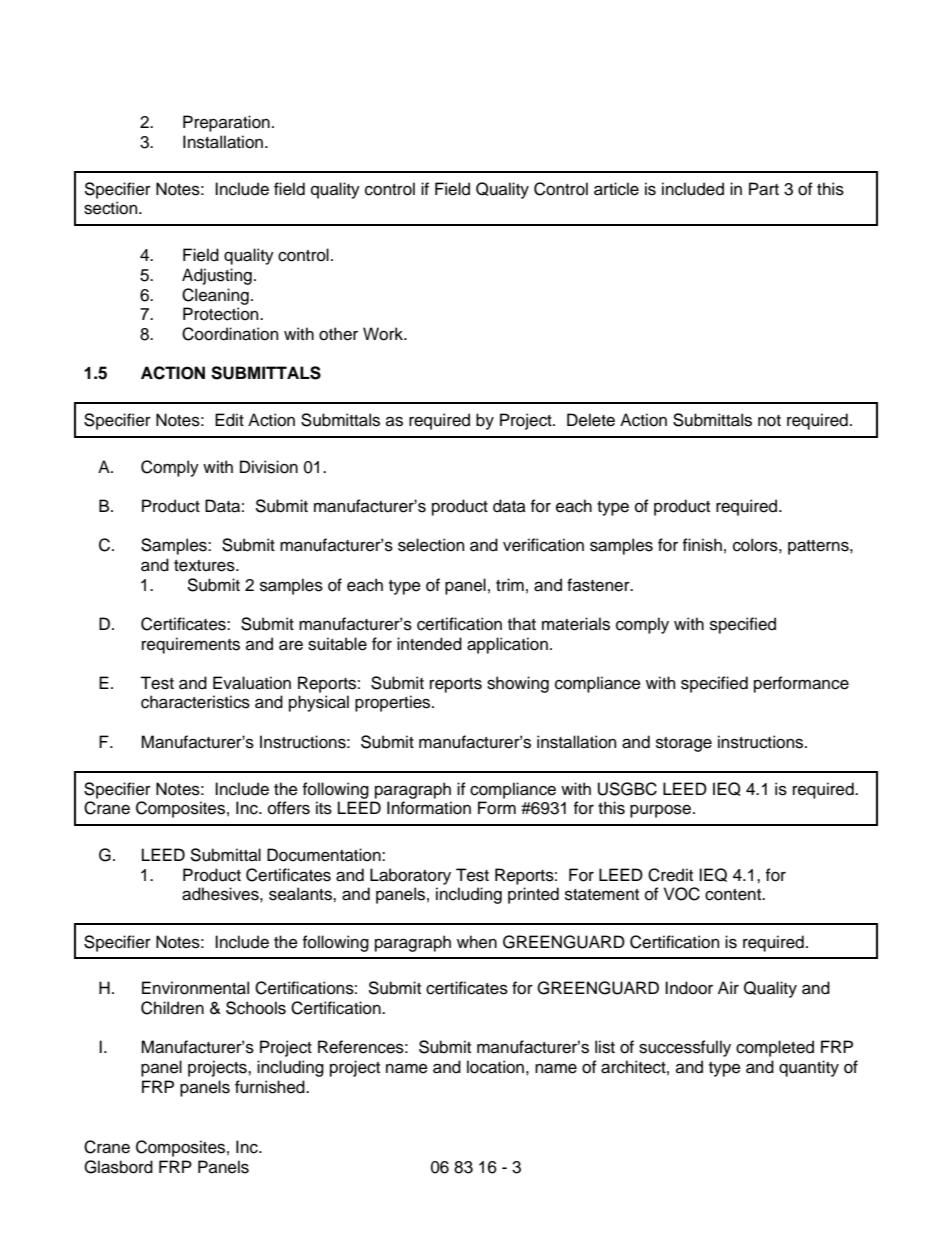 The width and height of the screenshot is (952, 1233). What do you see at coordinates (764, 189) in the screenshot?
I see `Part` at bounding box center [764, 189].
